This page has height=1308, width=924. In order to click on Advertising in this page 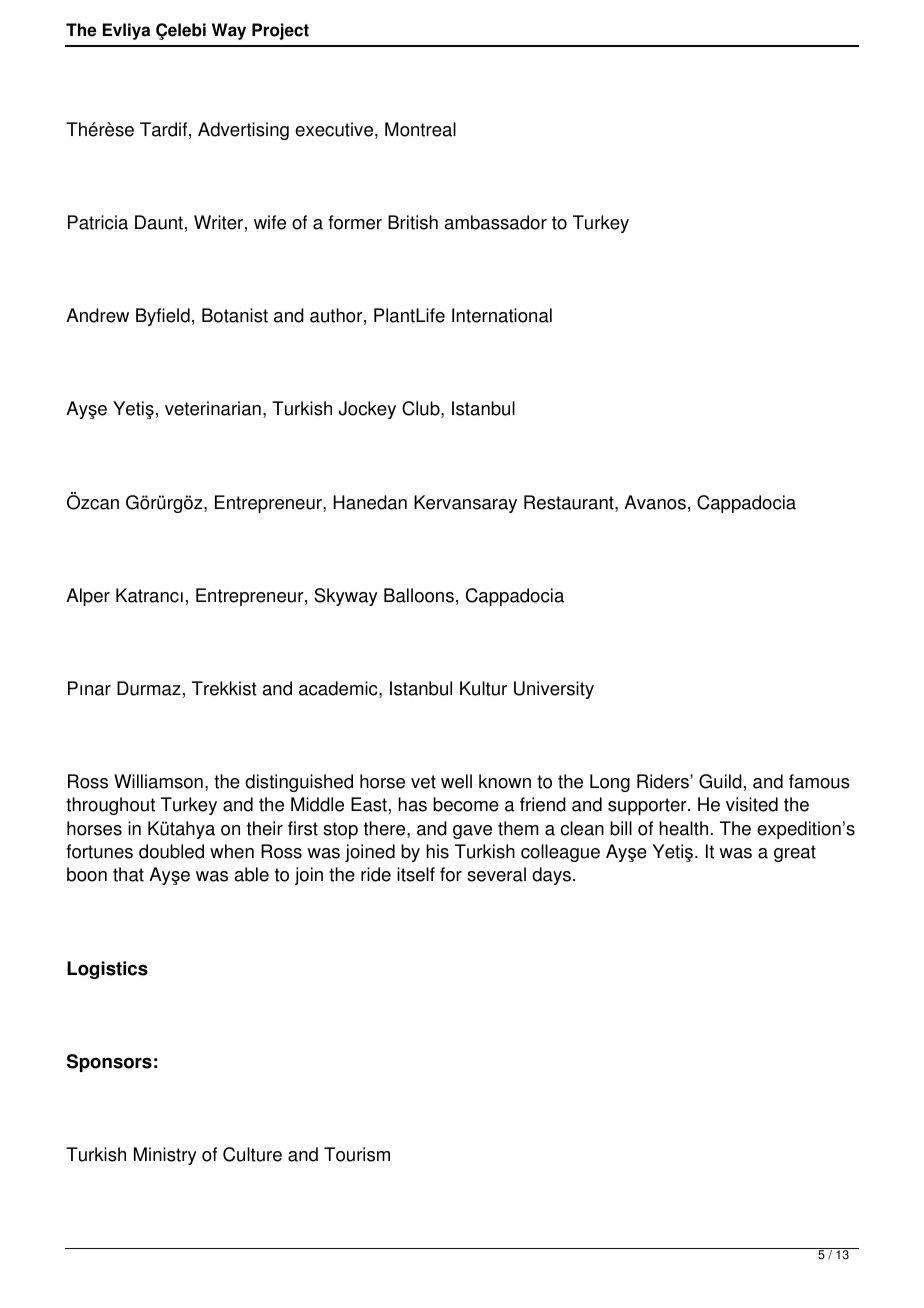, I will do `click(243, 131)`.
